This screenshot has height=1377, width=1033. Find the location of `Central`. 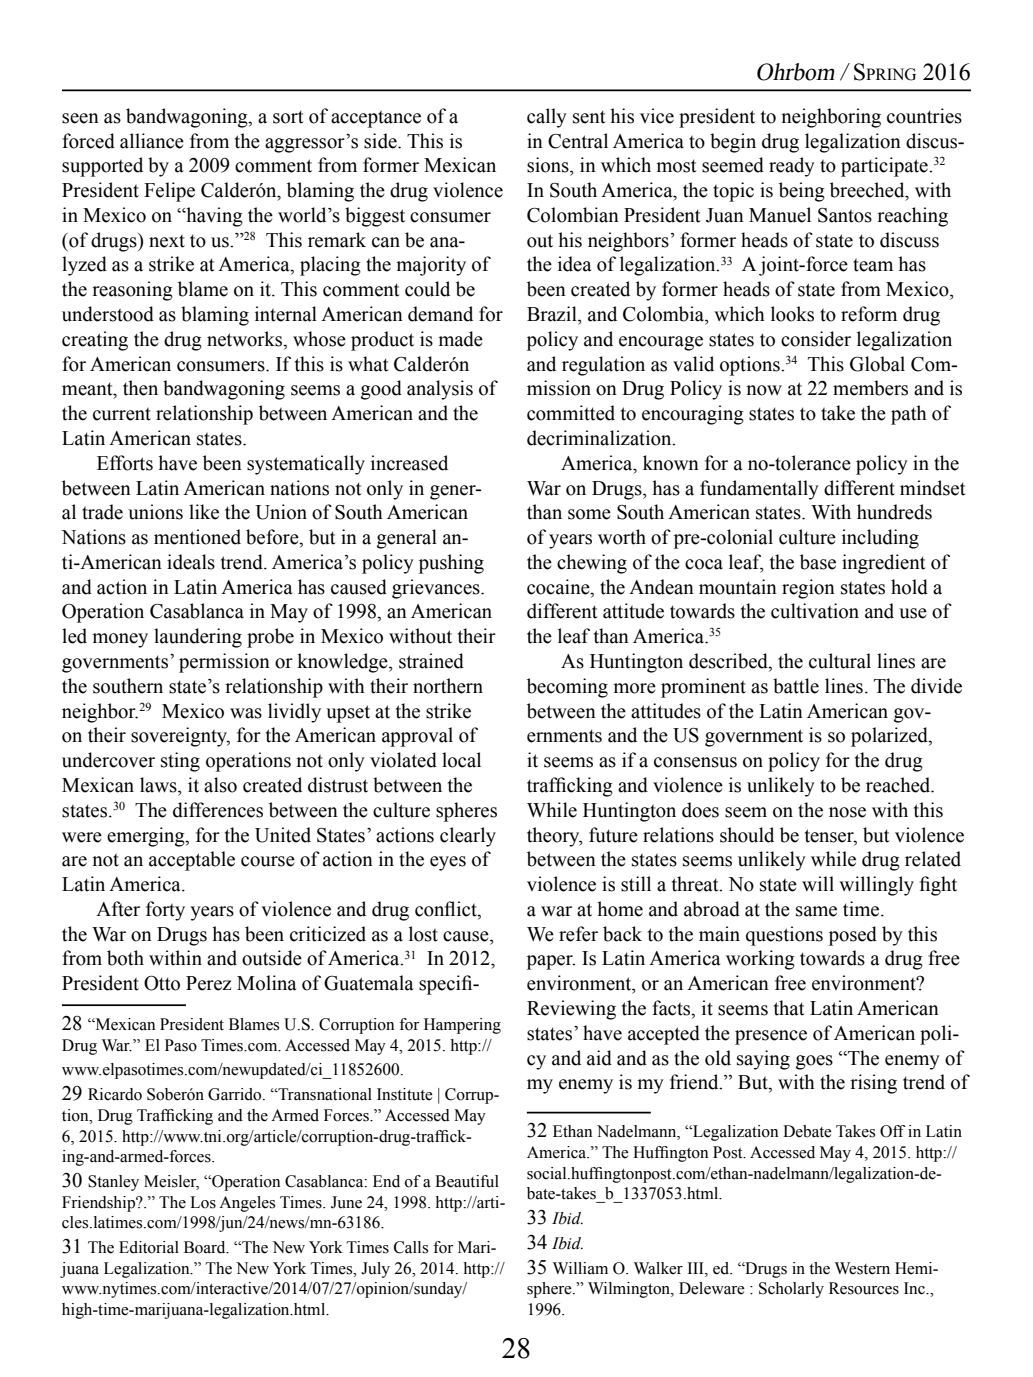

Central is located at coordinates (578, 141).
